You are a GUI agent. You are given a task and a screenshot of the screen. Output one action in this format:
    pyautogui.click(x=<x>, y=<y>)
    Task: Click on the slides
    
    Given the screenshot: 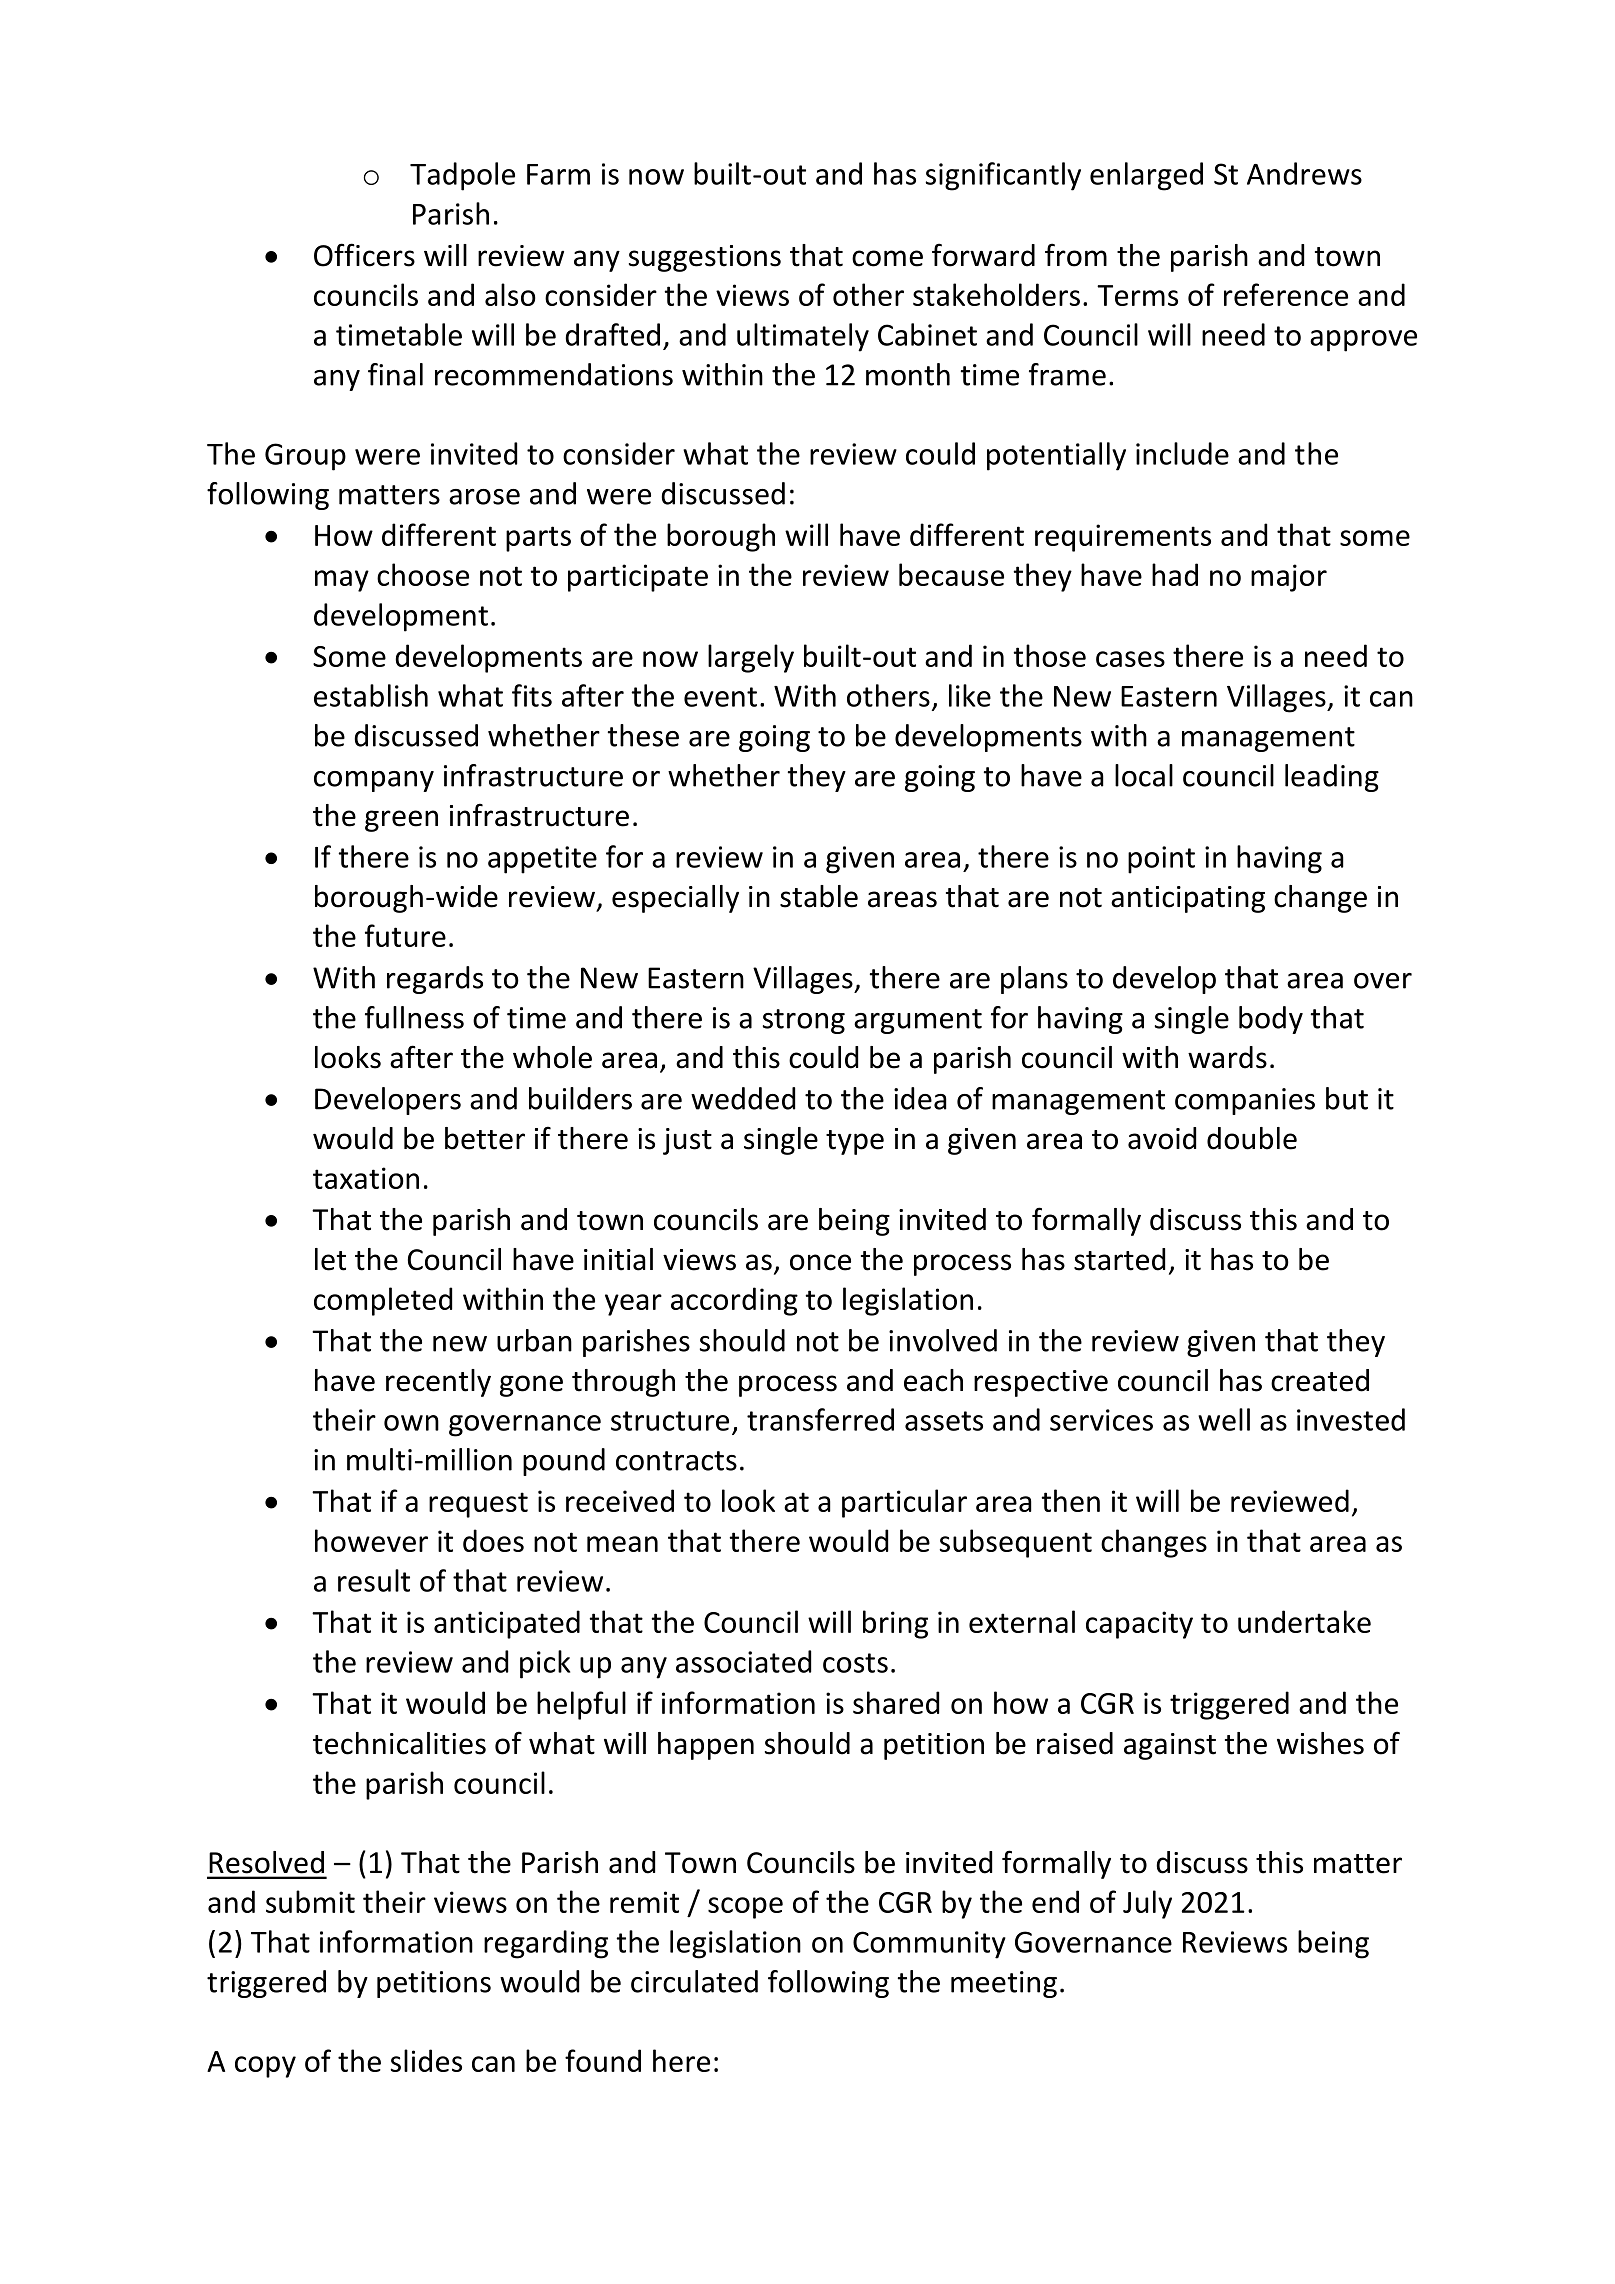 What is the action you would take?
    pyautogui.click(x=426, y=2060)
